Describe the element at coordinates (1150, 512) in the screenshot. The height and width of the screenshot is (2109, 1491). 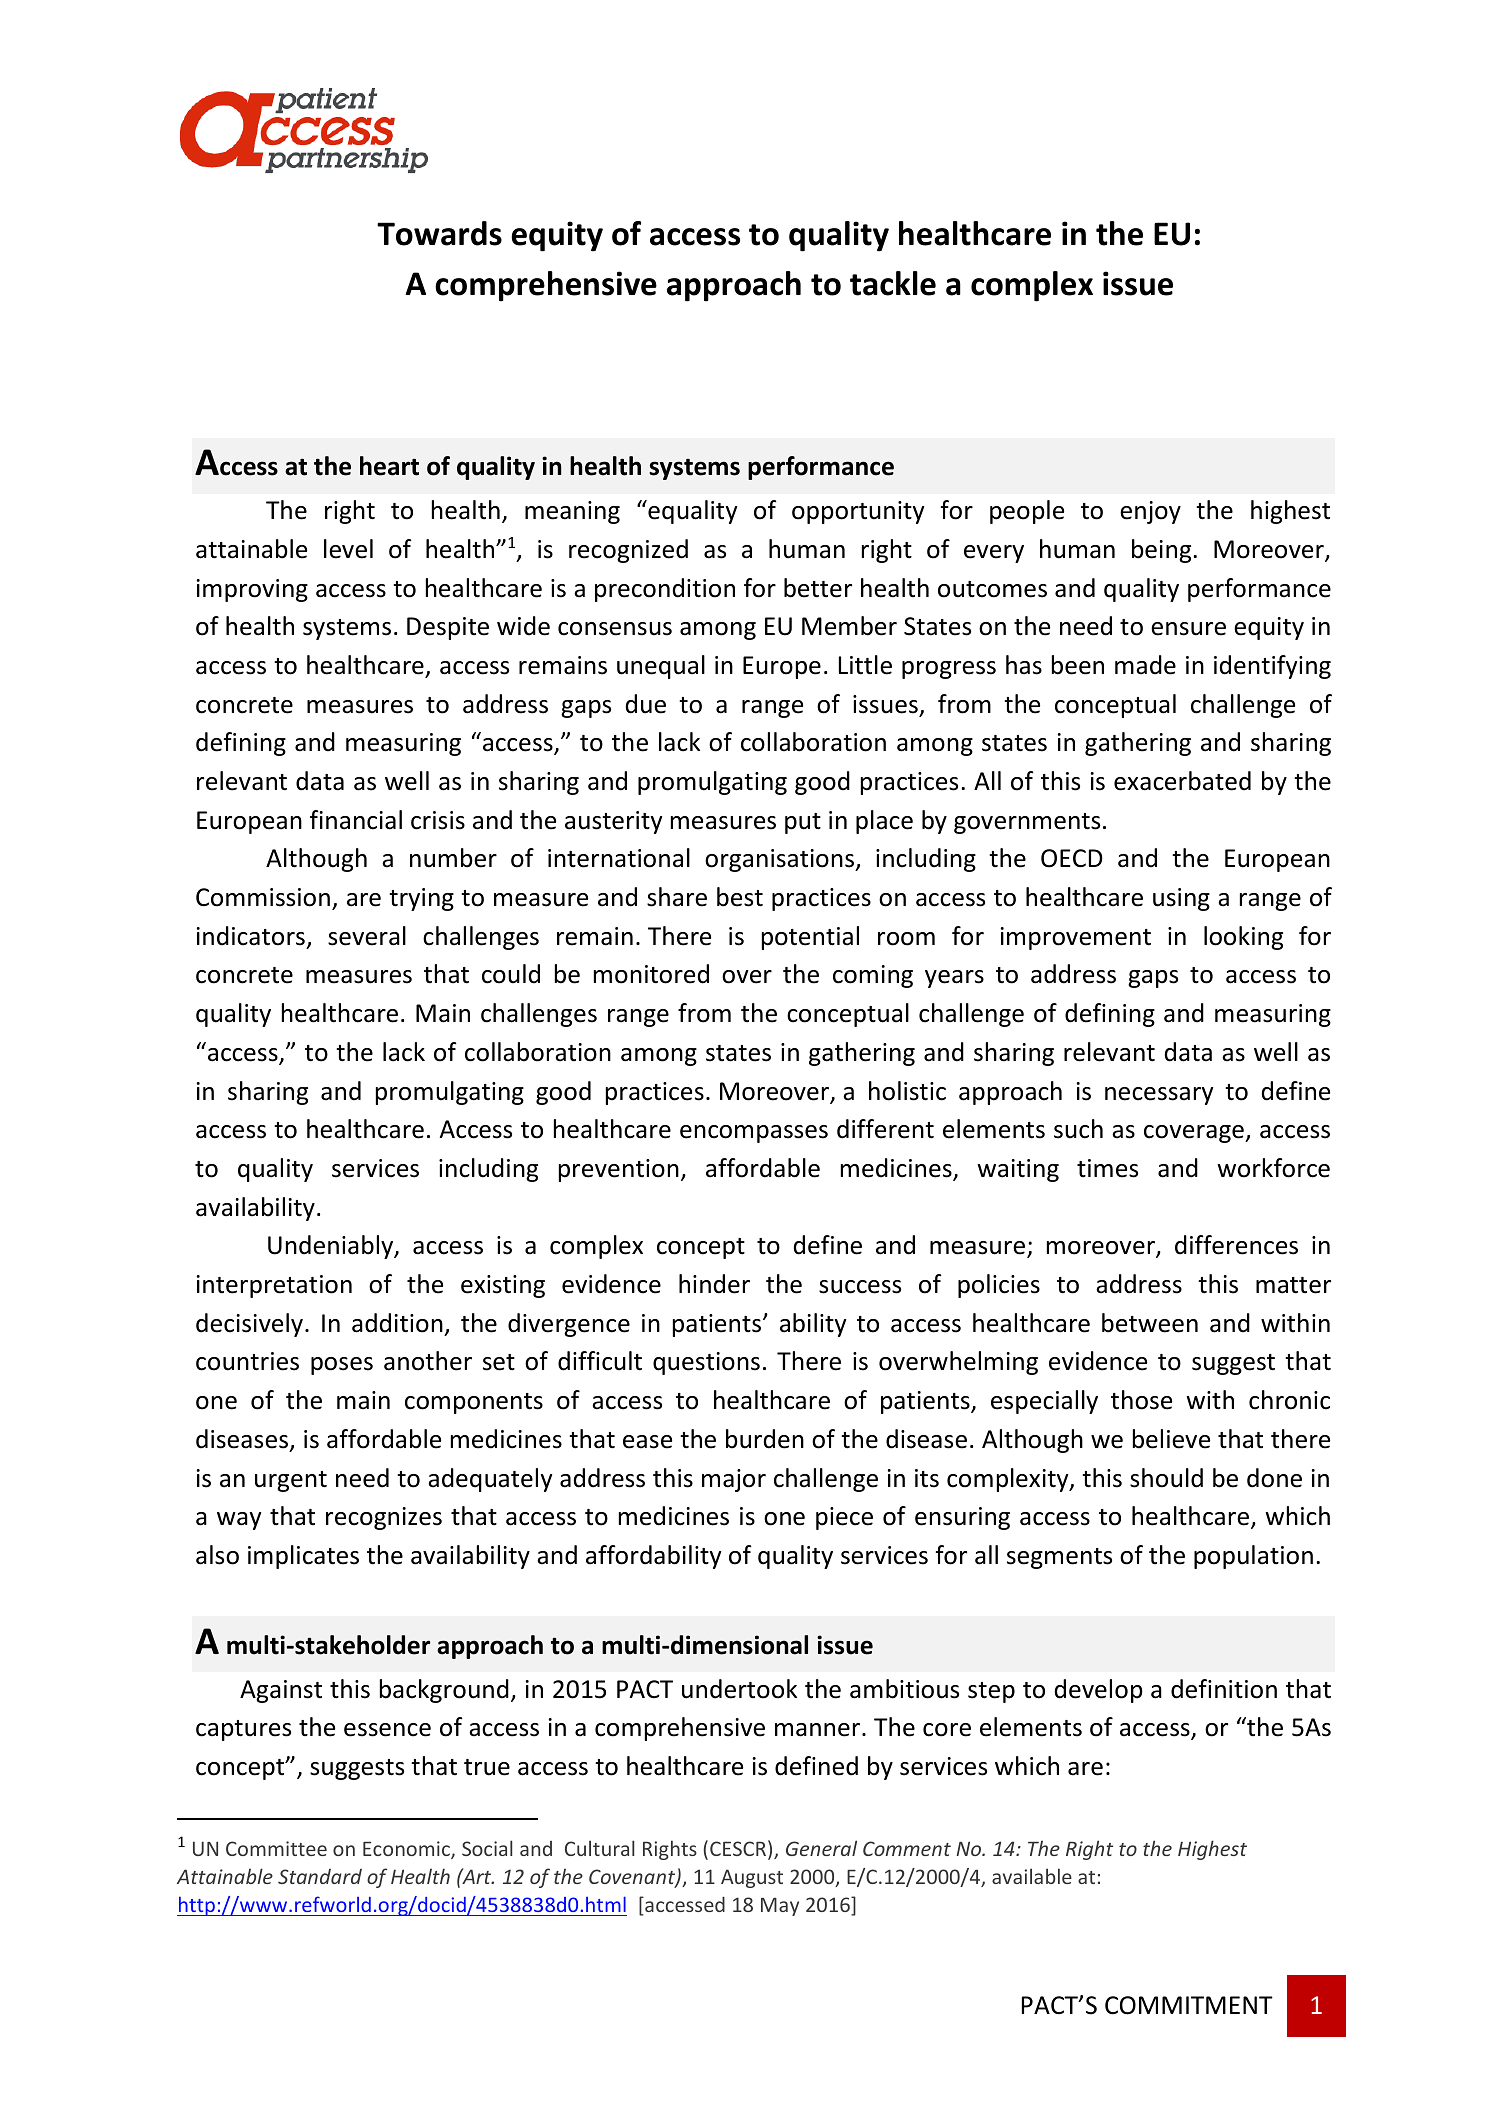
I see `enjoy` at that location.
